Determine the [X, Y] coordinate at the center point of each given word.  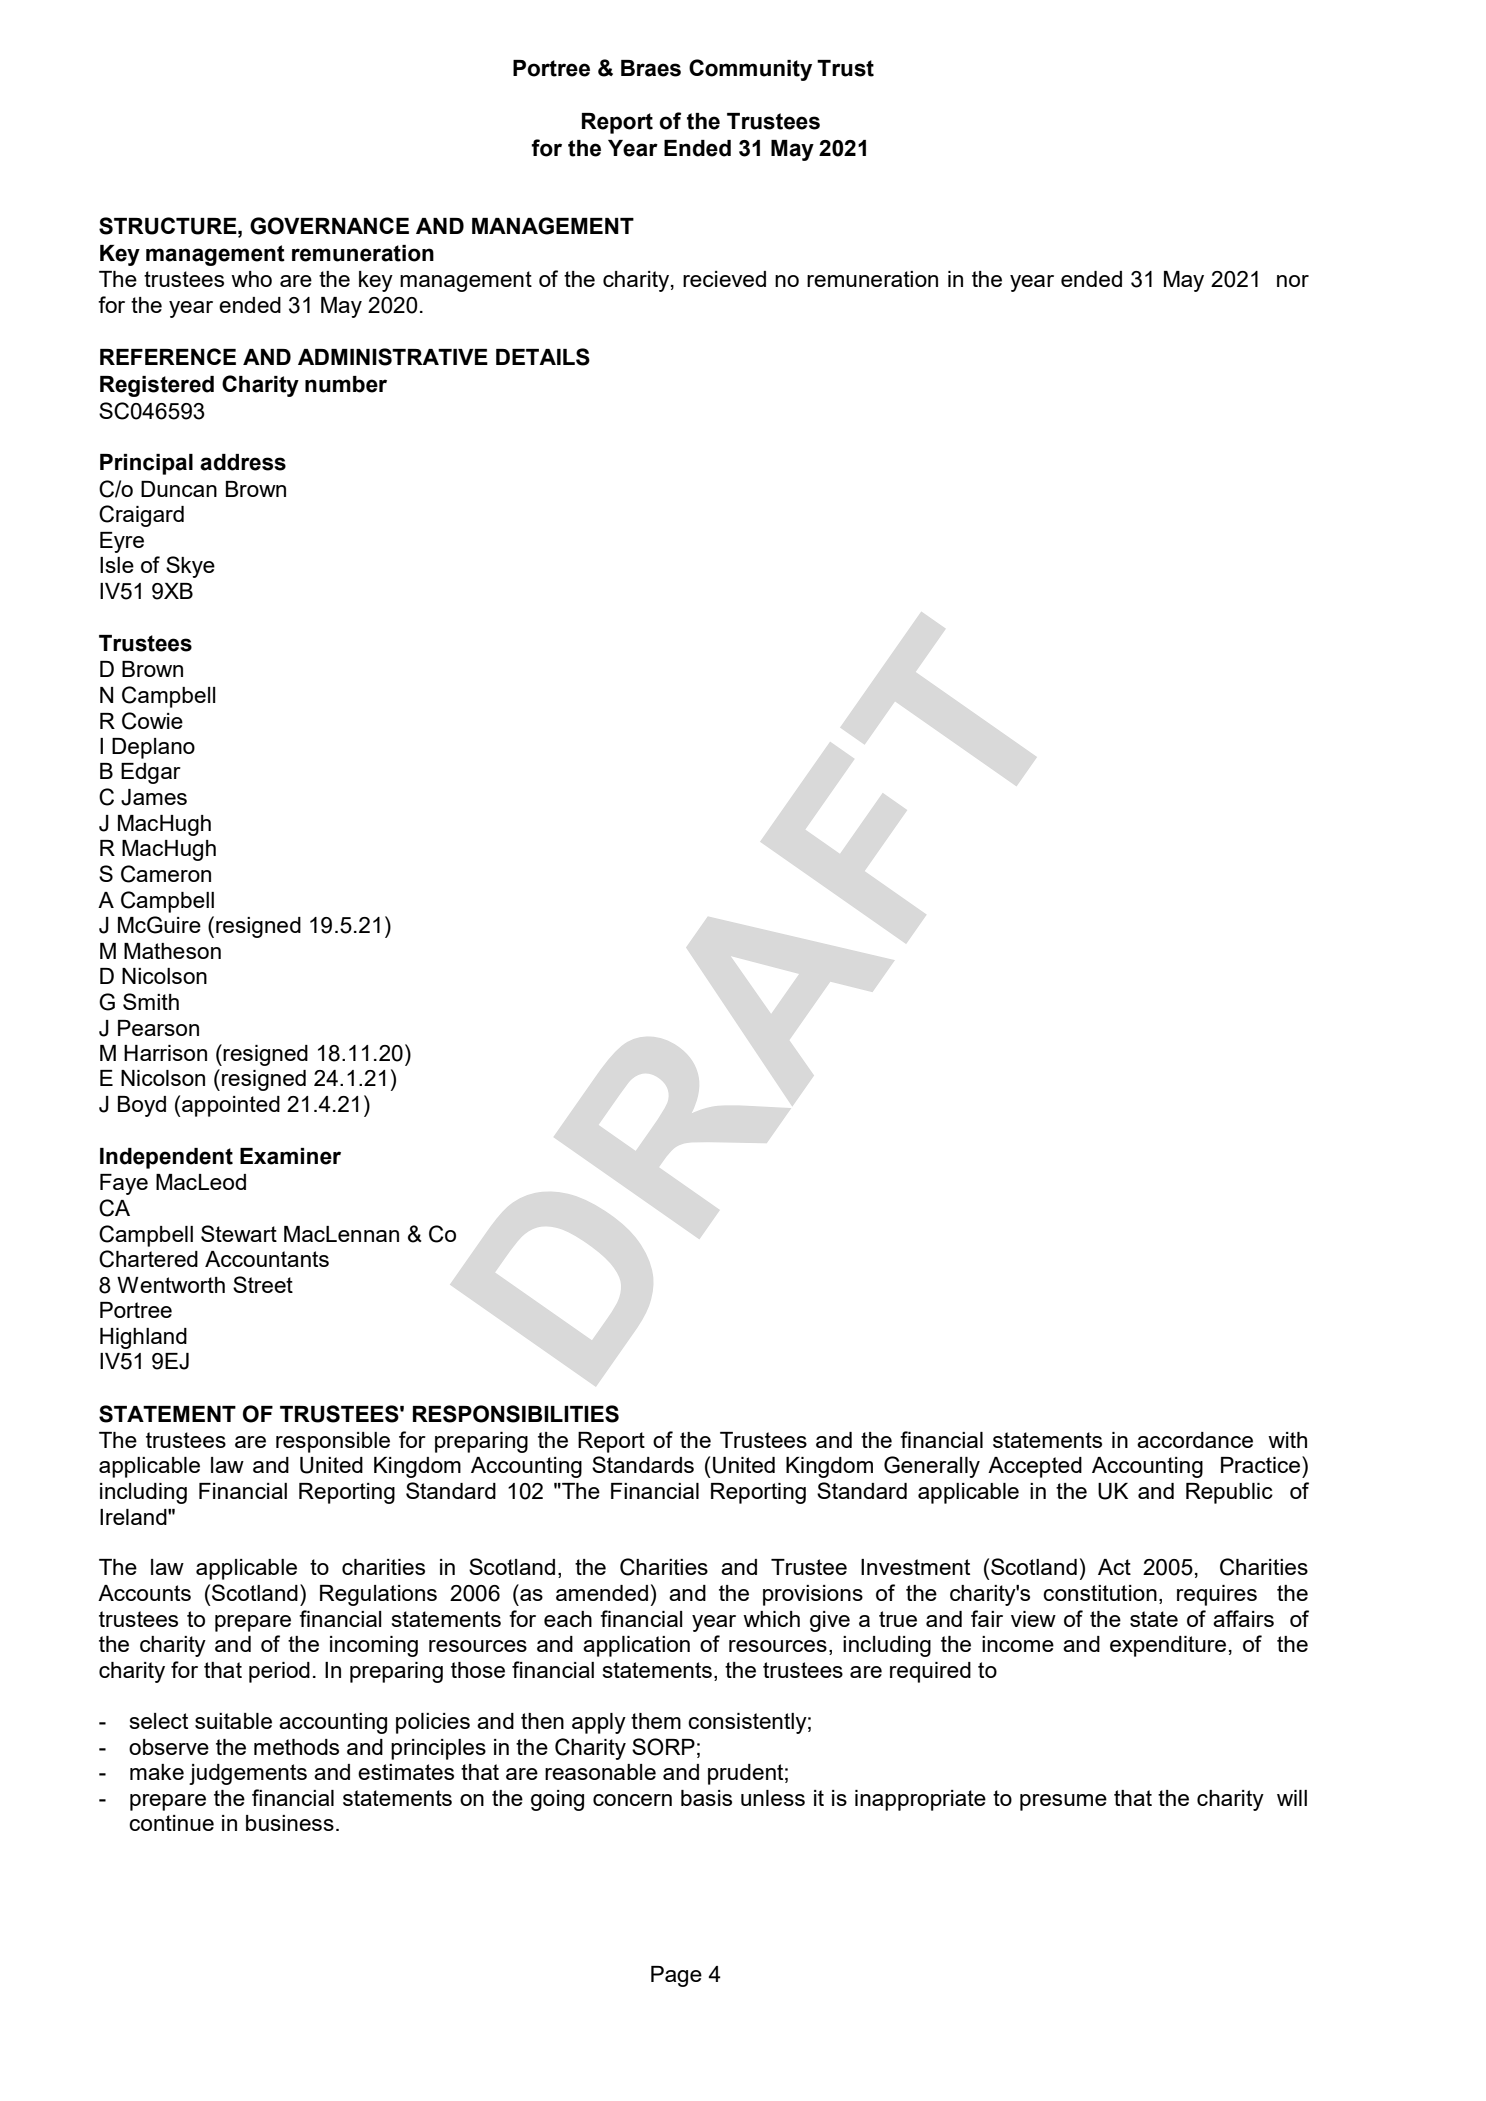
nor [1293, 281]
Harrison [165, 1053]
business [290, 1823]
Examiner [290, 1156]
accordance [1195, 1440]
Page [676, 1976]
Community [750, 70]
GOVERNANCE [329, 226]
